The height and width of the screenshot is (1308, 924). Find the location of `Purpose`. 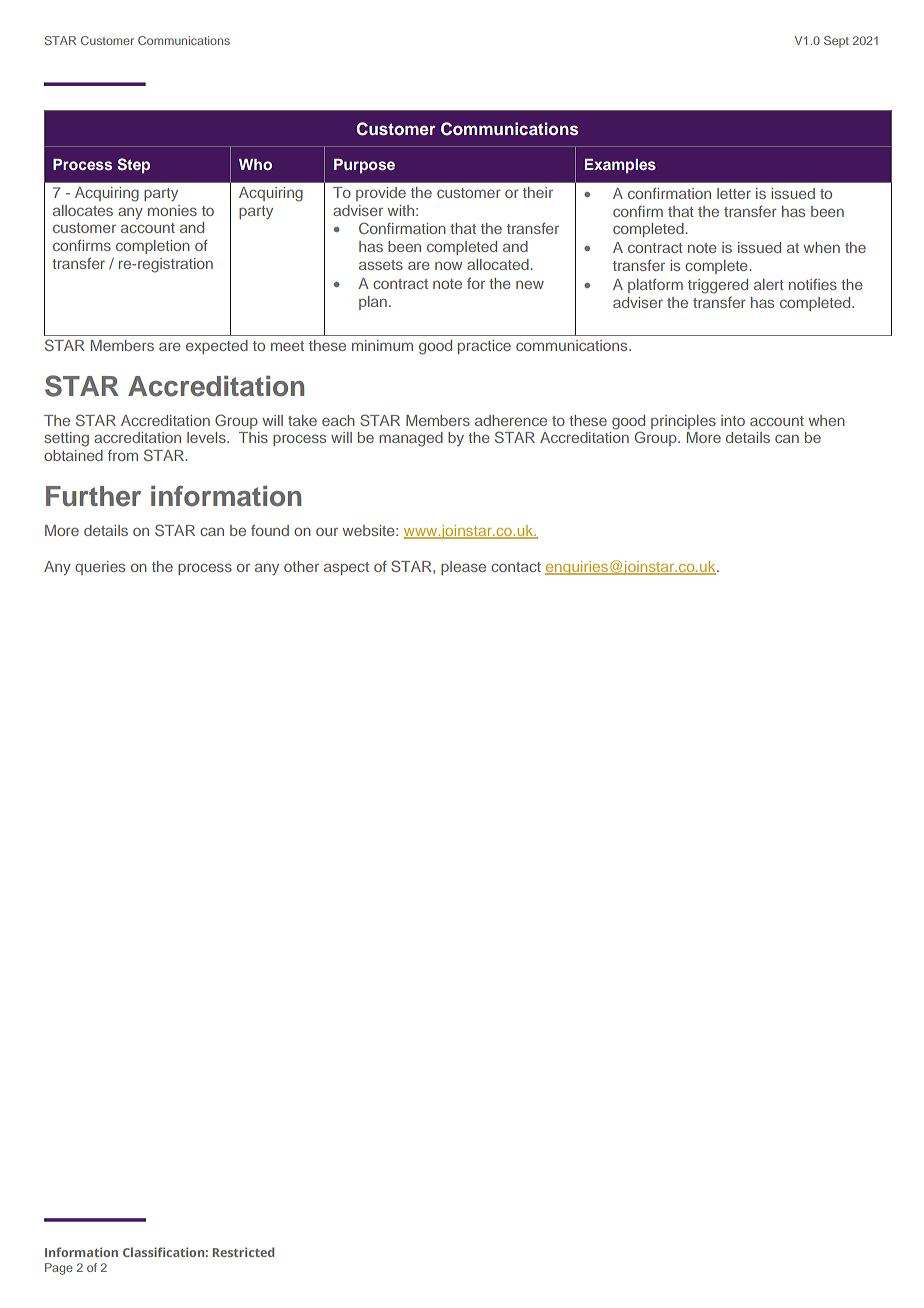

Purpose is located at coordinates (364, 166).
